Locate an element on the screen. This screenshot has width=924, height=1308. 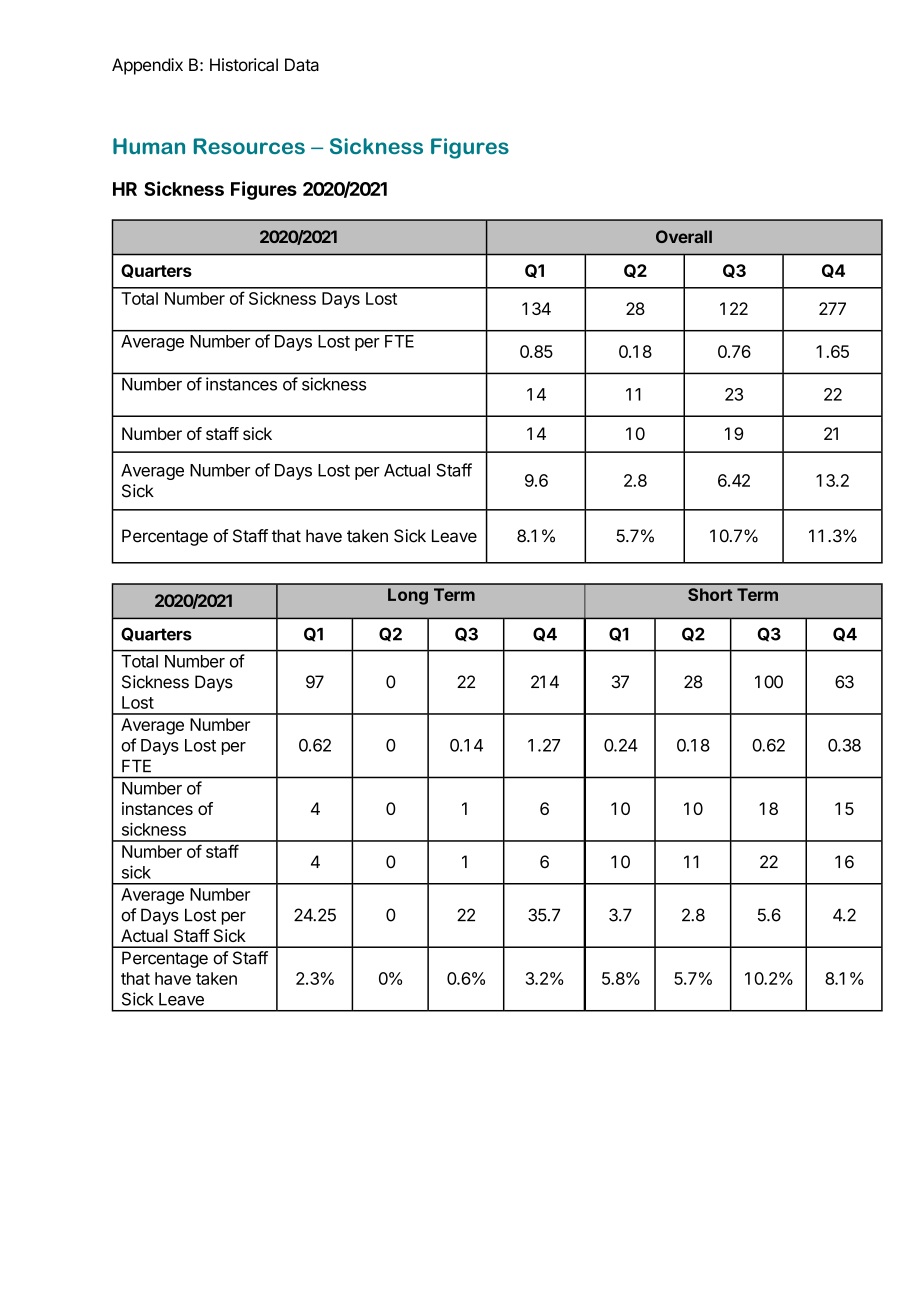
Data is located at coordinates (302, 65).
